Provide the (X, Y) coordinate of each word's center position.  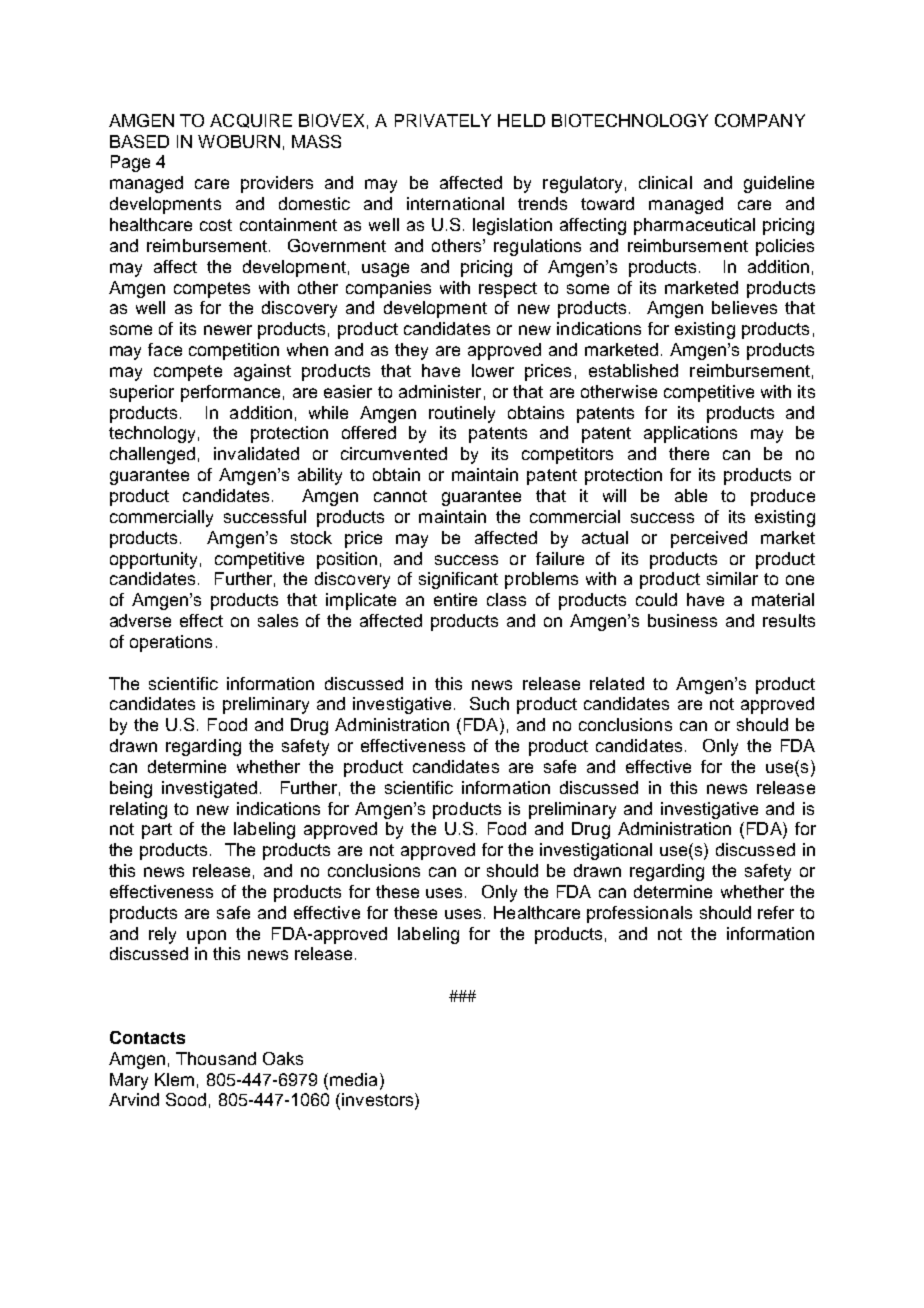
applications (690, 434)
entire (455, 599)
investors (379, 1101)
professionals (639, 914)
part (157, 831)
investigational (596, 851)
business (682, 620)
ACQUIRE (251, 121)
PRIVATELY (443, 120)
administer (440, 391)
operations (171, 643)
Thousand (216, 1058)
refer (776, 912)
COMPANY (760, 120)
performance (230, 393)
